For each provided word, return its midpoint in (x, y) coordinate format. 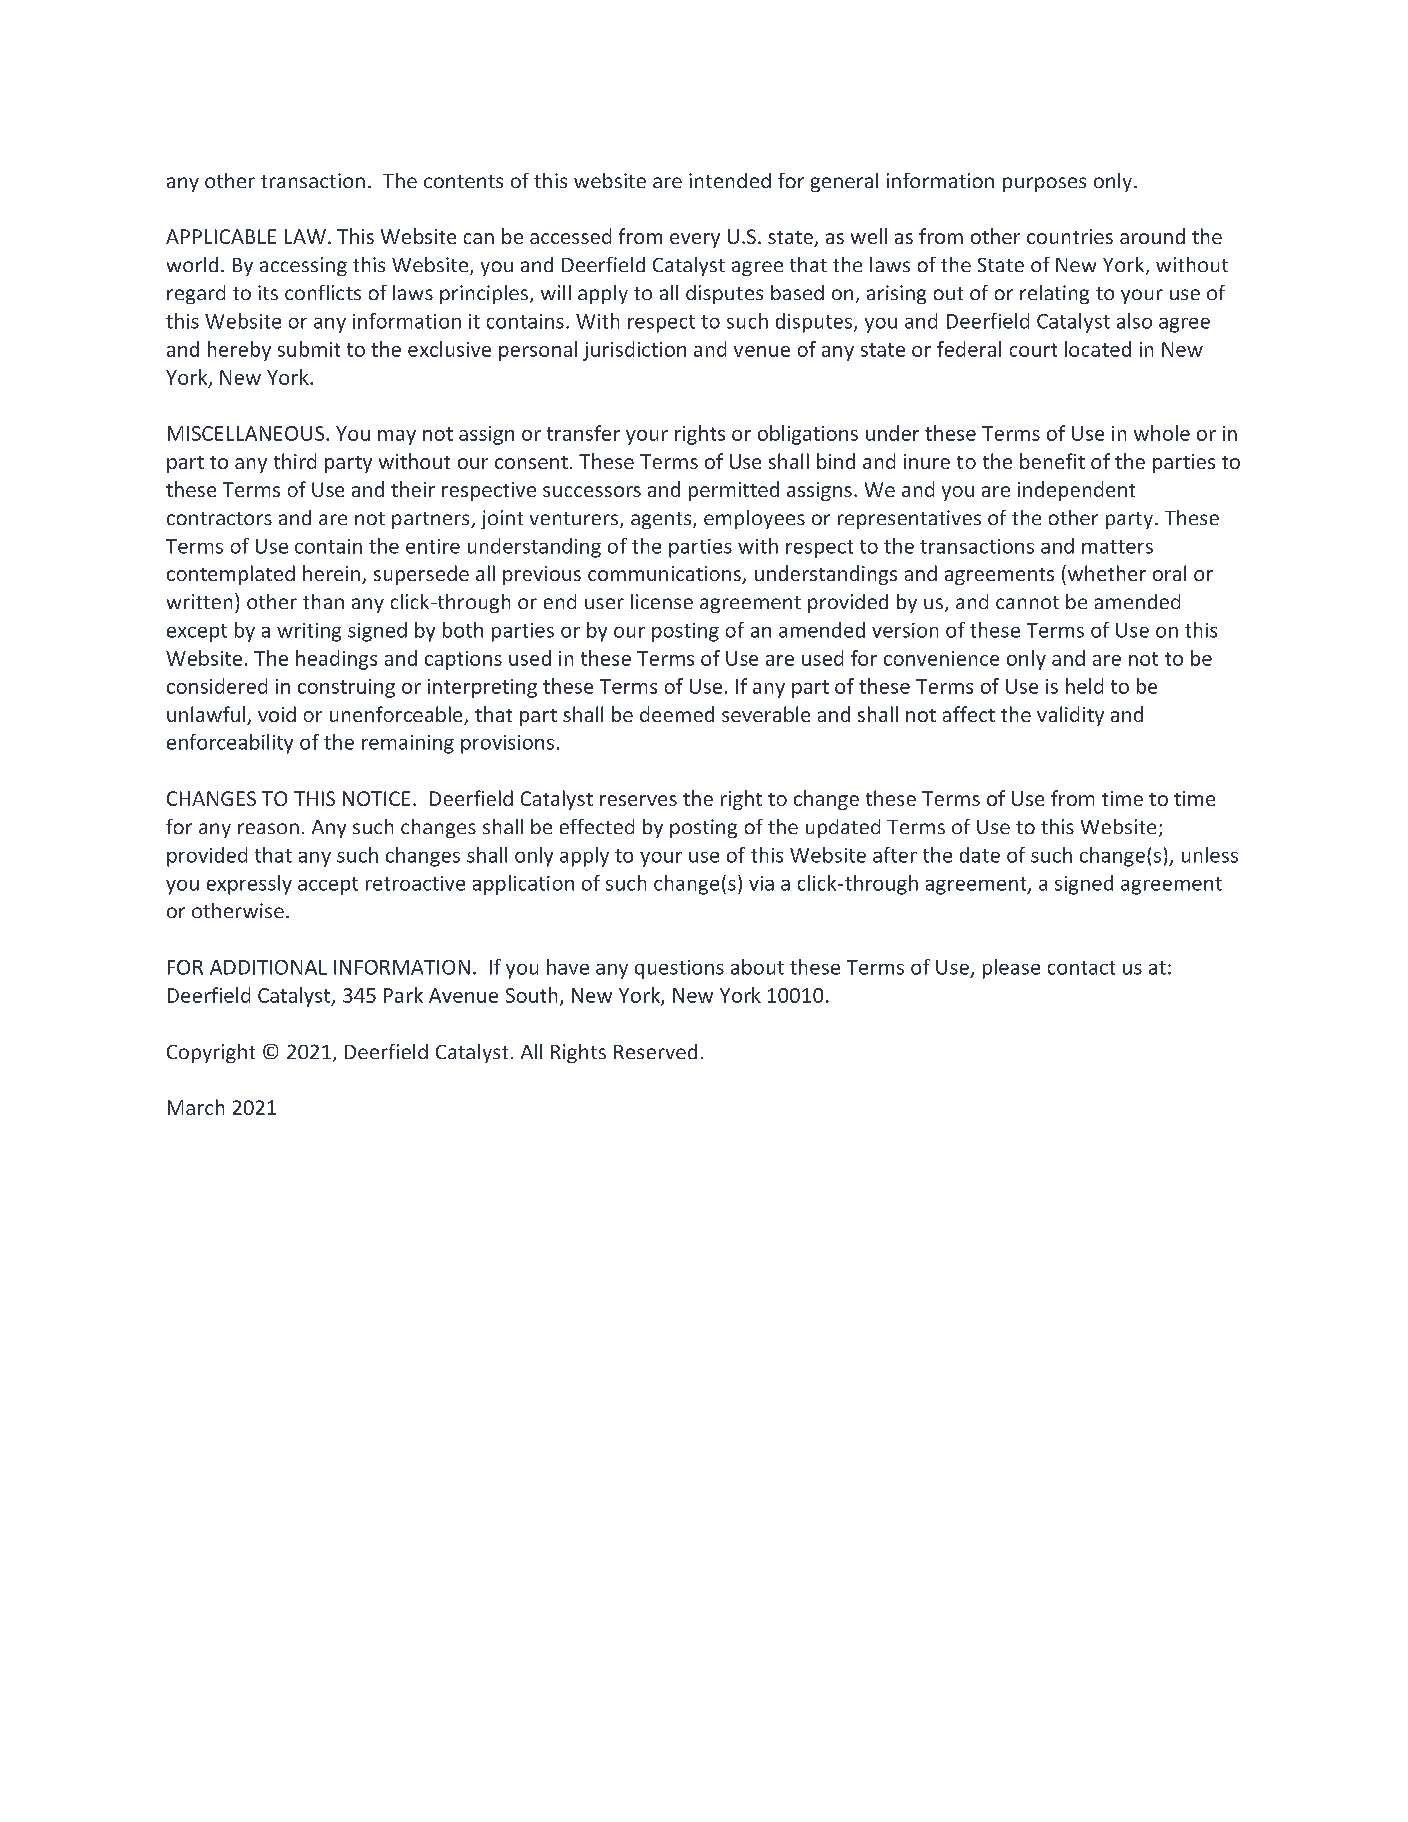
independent (1076, 491)
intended (730, 180)
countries (1070, 236)
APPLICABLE (221, 236)
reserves (638, 800)
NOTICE (376, 798)
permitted (734, 491)
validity (1070, 716)
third (295, 461)
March (196, 1107)
